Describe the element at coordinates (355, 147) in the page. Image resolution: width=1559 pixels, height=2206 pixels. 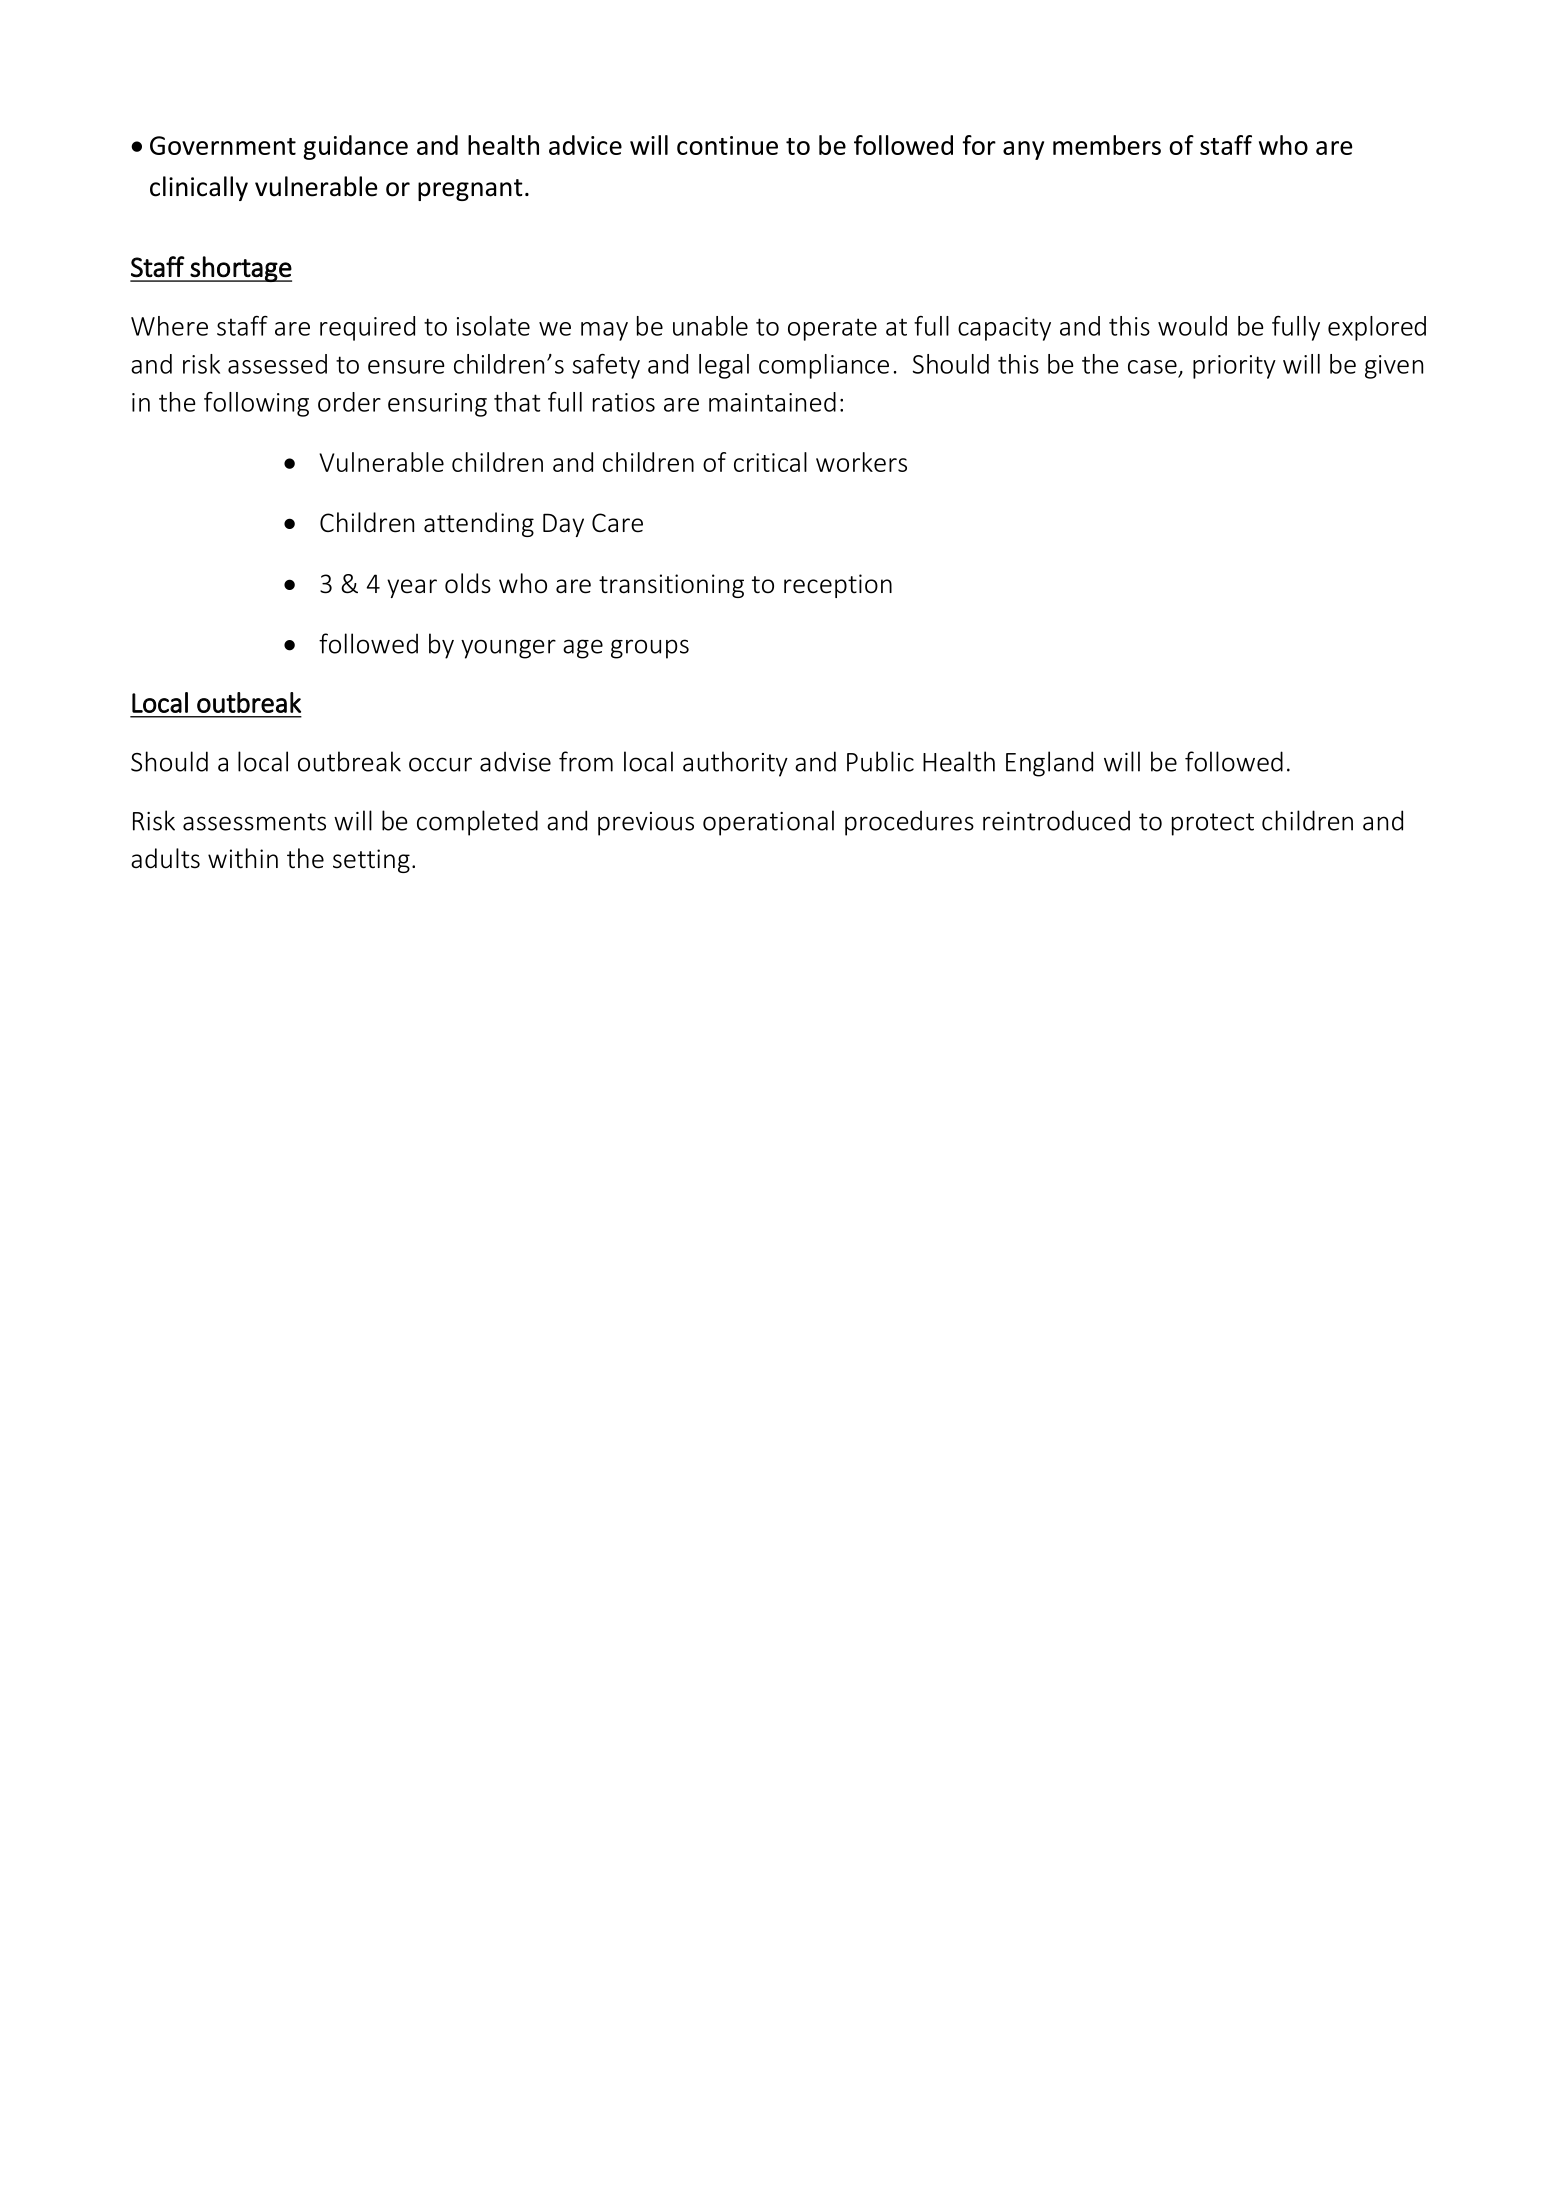
I see `guidance` at that location.
